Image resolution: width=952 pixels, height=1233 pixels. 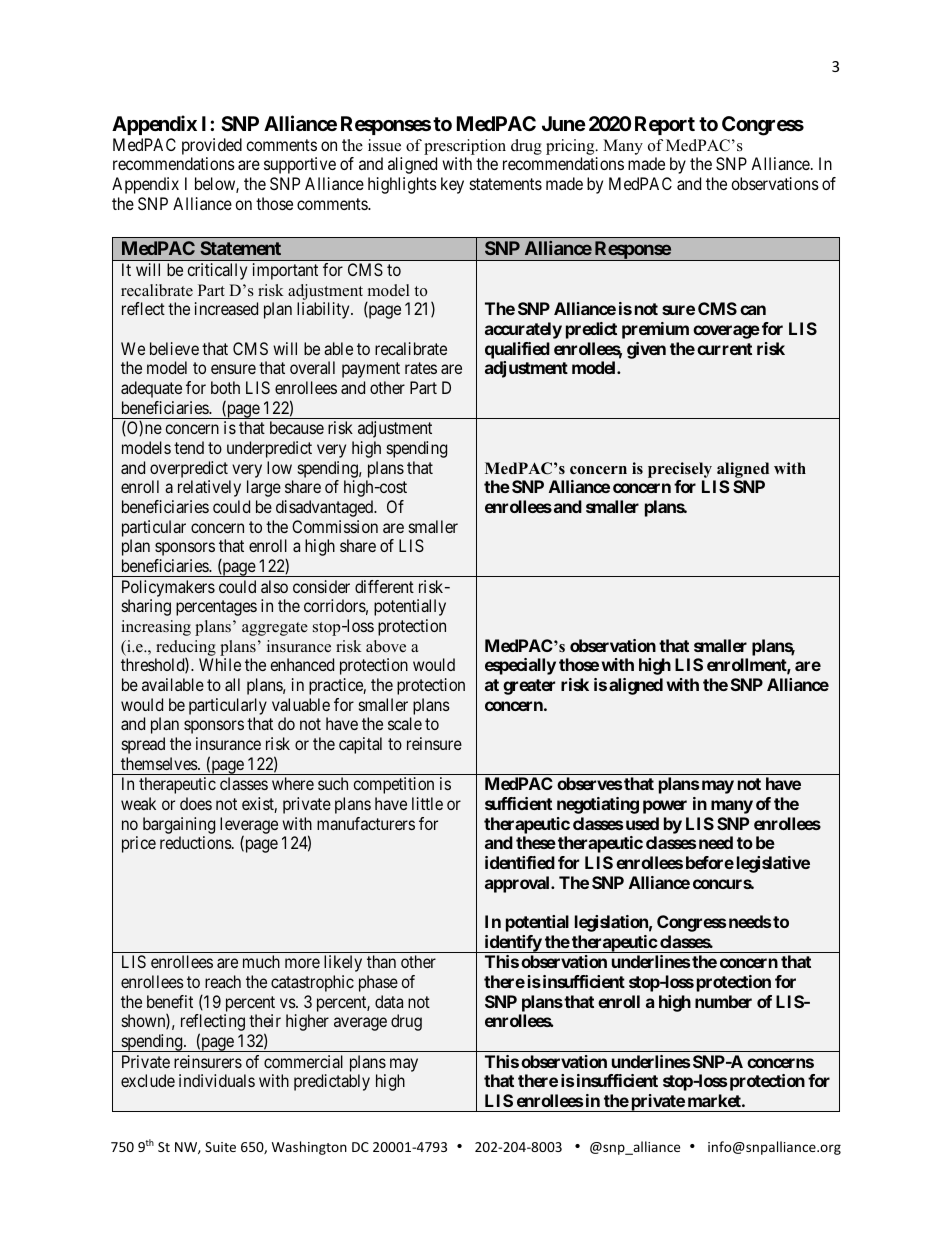 I want to click on prescription, so click(x=465, y=147).
